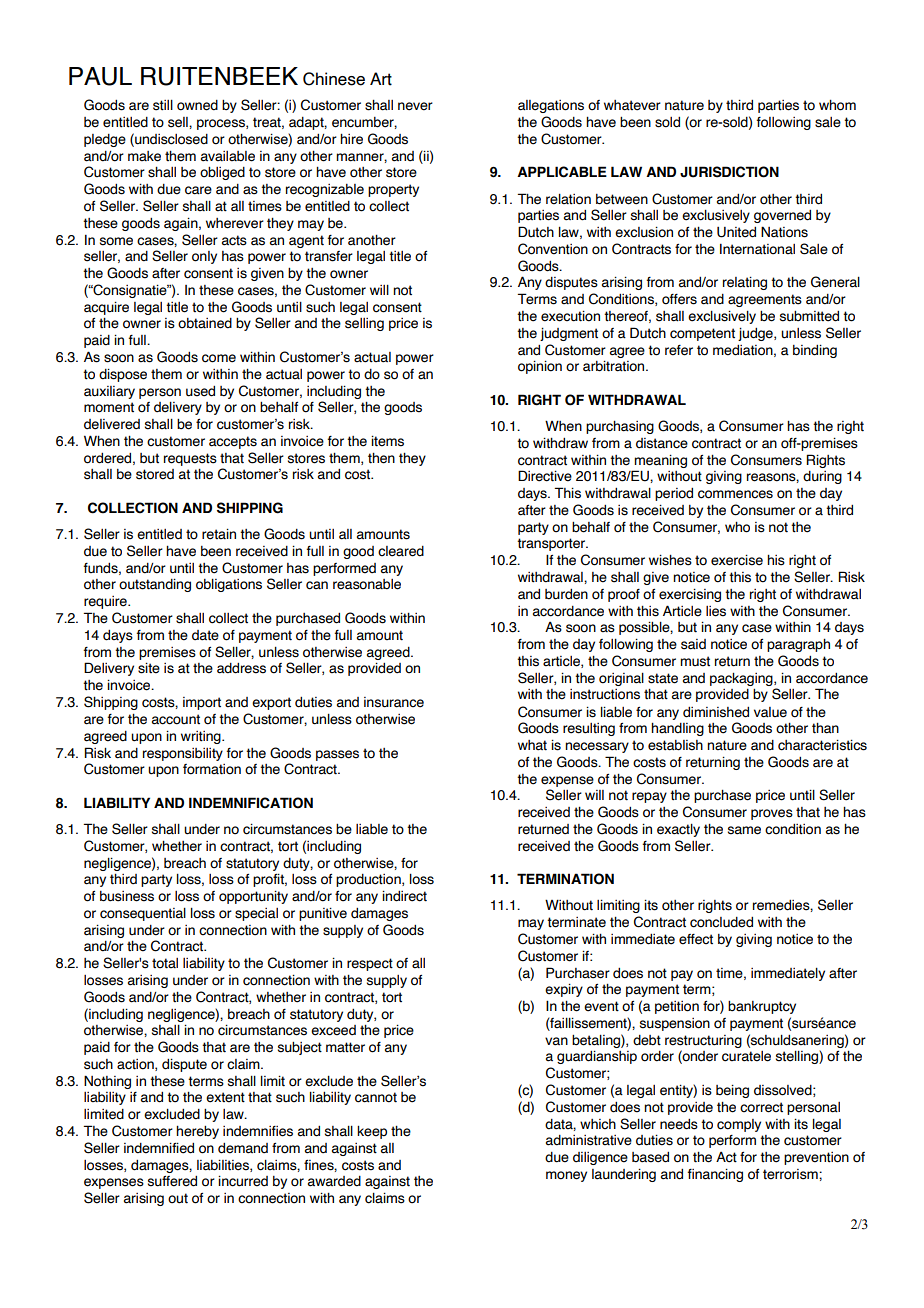 Image resolution: width=924 pixels, height=1308 pixels. Describe the element at coordinates (404, 896) in the image. I see `indirect` at that location.
